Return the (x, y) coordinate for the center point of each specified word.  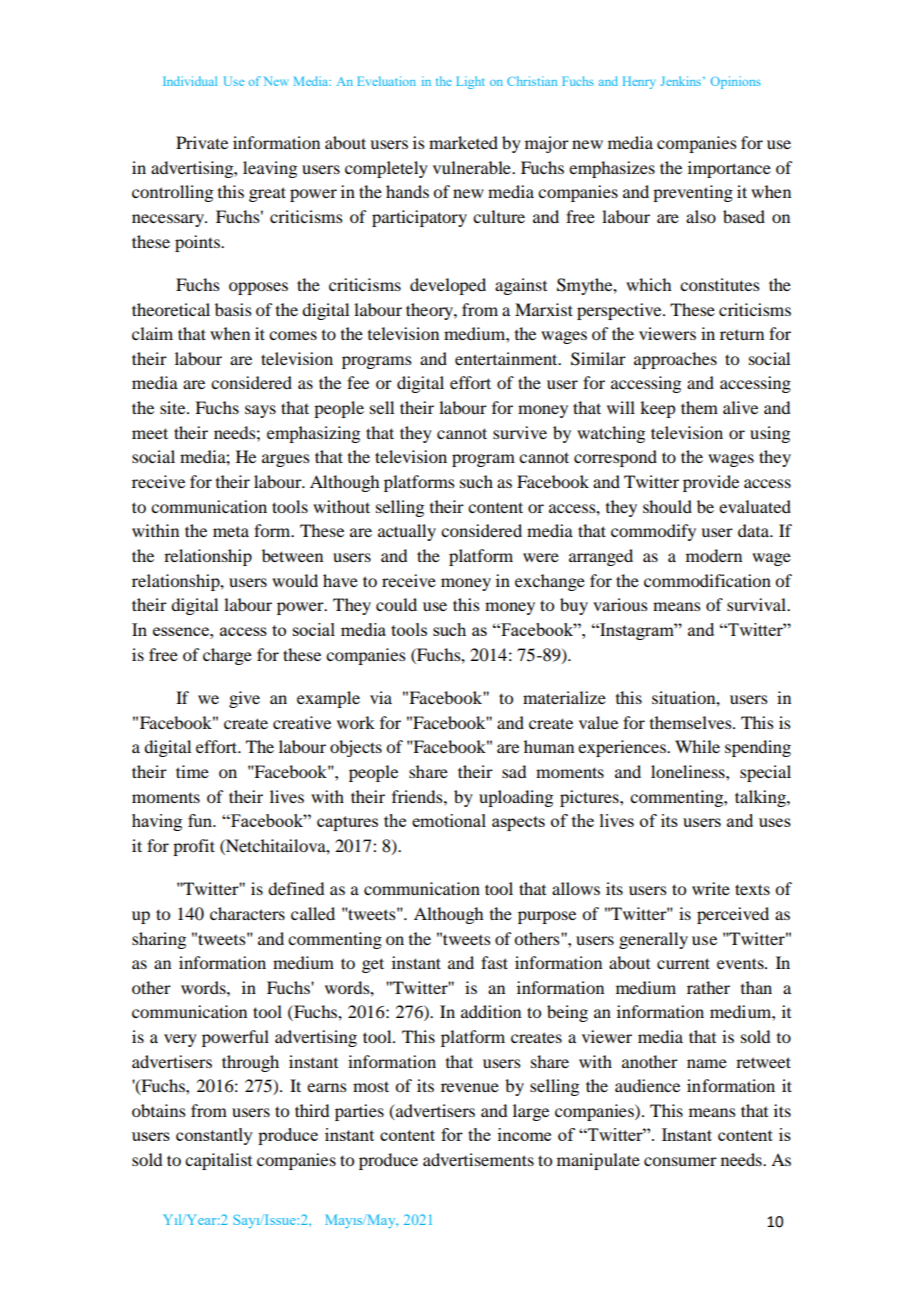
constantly (214, 1136)
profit (194, 847)
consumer (680, 1161)
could (396, 604)
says (260, 411)
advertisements (478, 1159)
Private (202, 142)
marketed (463, 142)
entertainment (507, 358)
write (711, 888)
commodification (707, 580)
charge (227, 656)
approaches (675, 360)
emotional (449, 820)
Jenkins (681, 81)
